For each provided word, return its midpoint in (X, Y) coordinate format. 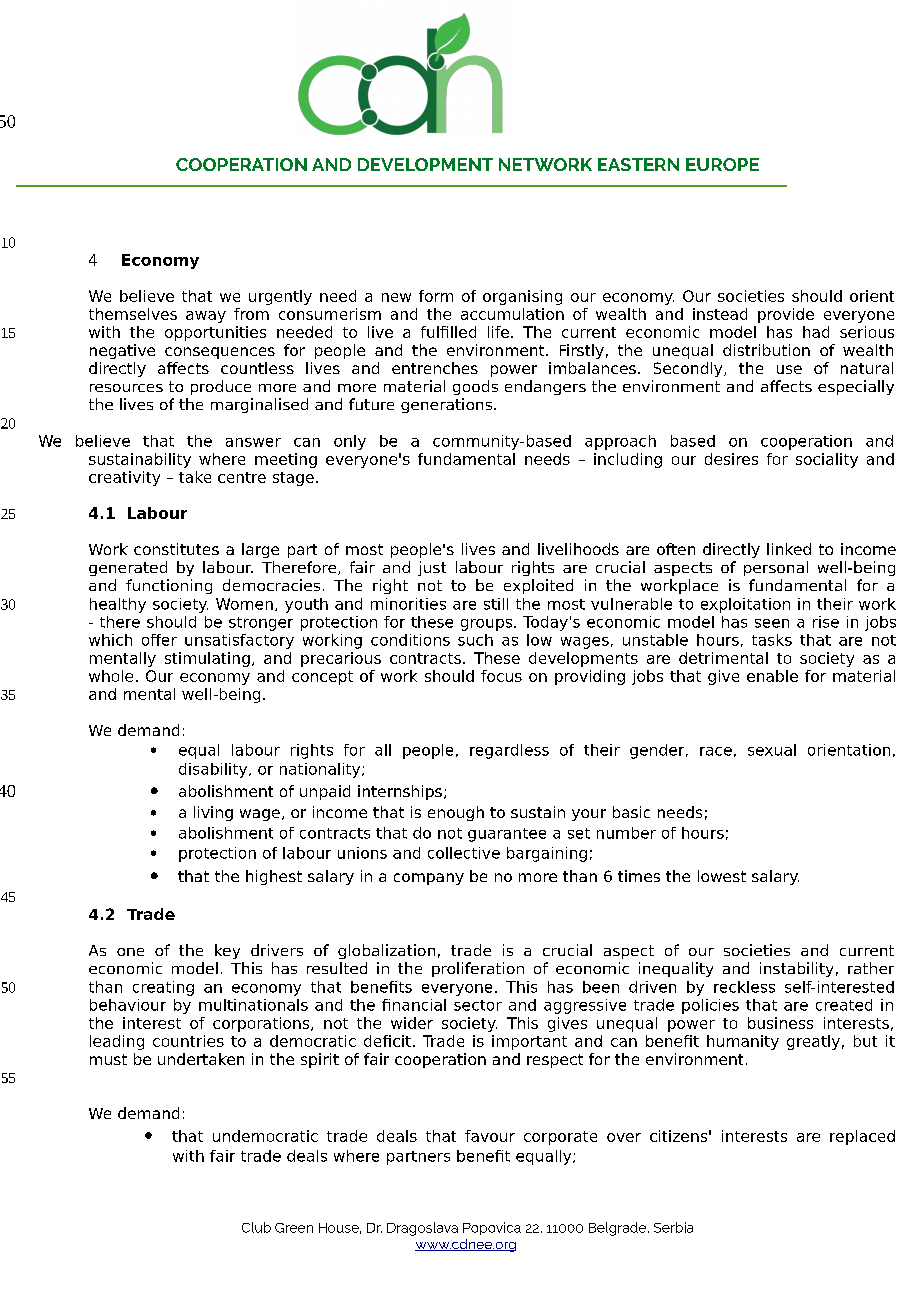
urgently (280, 297)
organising (522, 297)
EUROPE (722, 164)
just (432, 568)
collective (464, 853)
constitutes (176, 549)
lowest (722, 876)
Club (256, 1227)
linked (789, 549)
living (213, 813)
